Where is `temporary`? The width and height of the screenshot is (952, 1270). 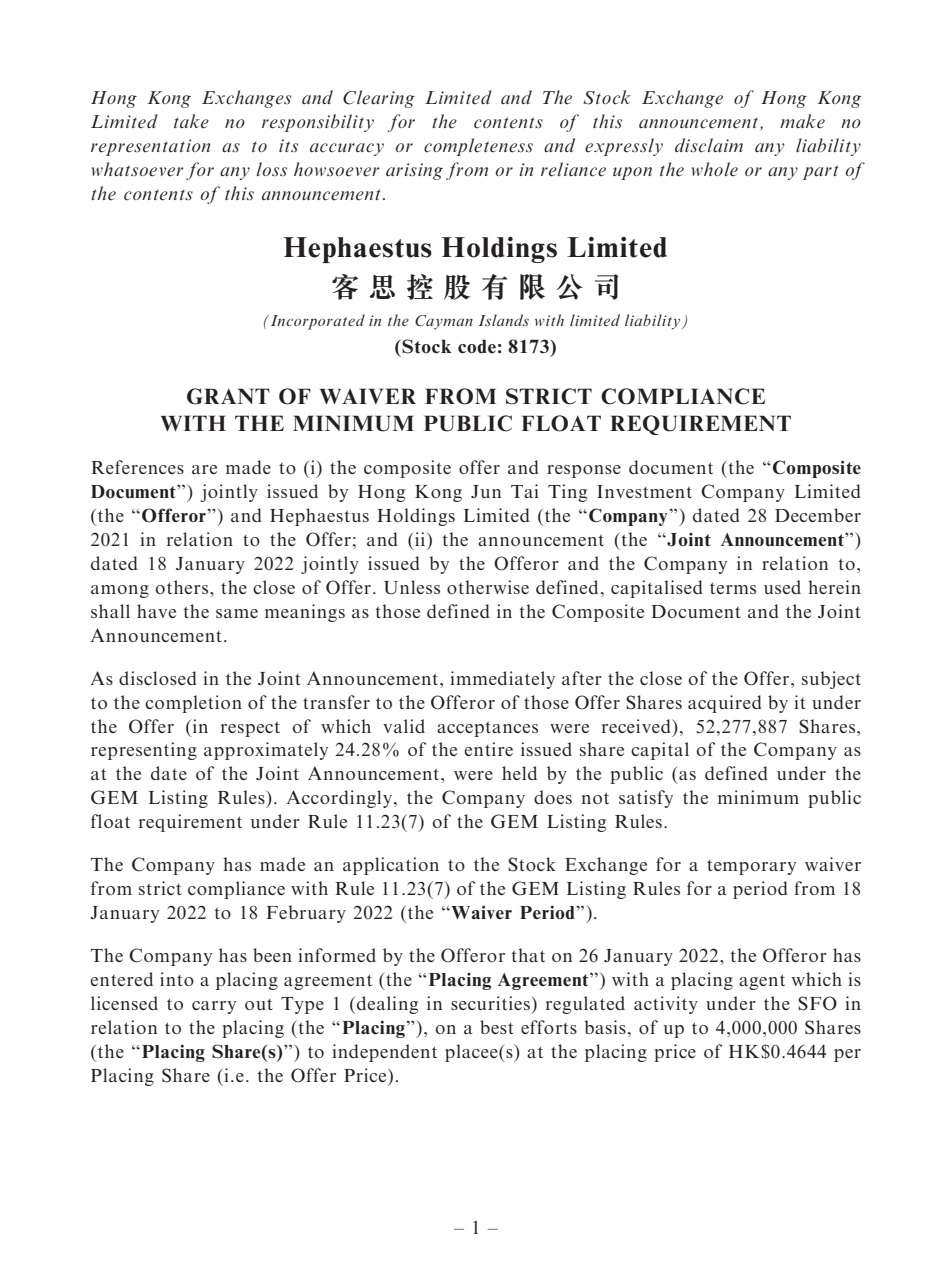 temporary is located at coordinates (751, 867).
